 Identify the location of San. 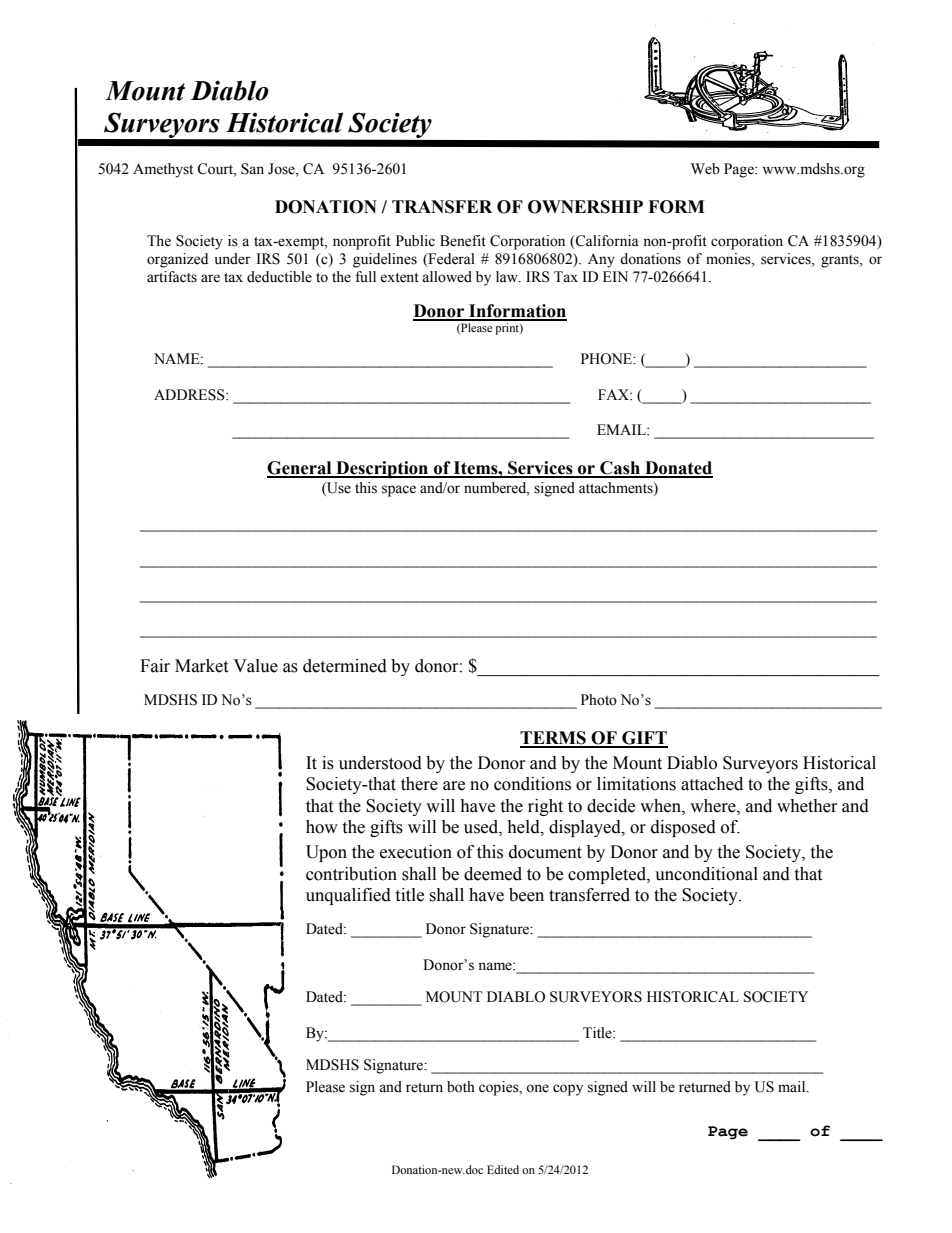
(252, 169).
